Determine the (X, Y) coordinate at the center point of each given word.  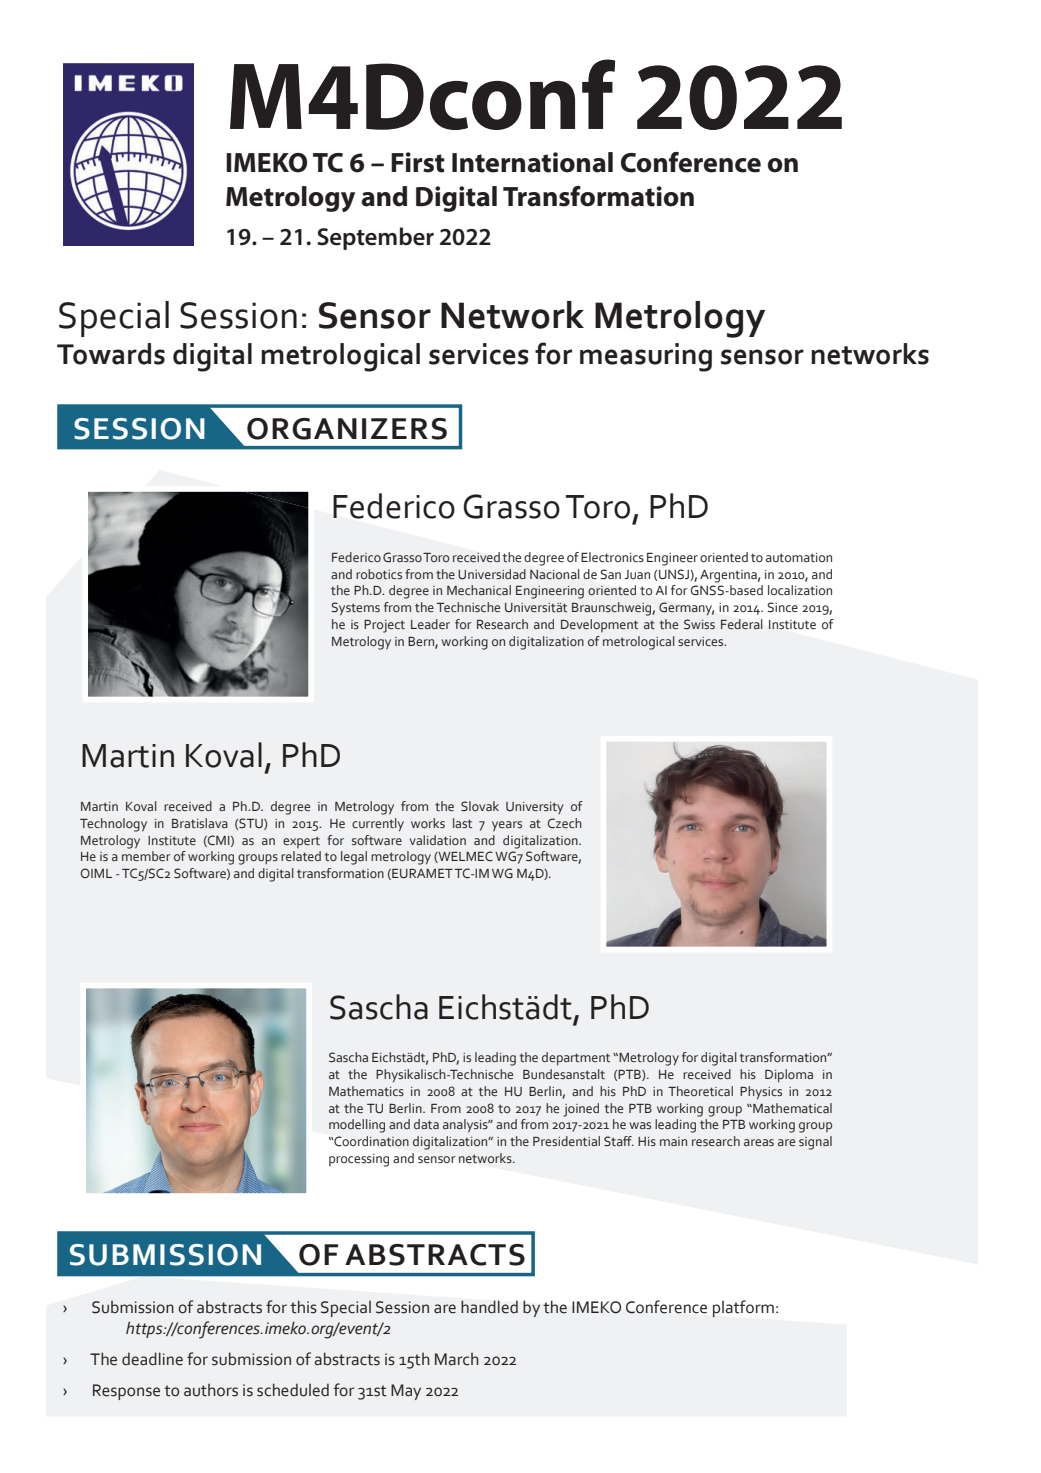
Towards (111, 354)
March (457, 1359)
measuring (646, 357)
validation (437, 840)
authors (211, 1390)
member (146, 856)
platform (743, 1308)
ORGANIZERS (347, 429)
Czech (565, 823)
